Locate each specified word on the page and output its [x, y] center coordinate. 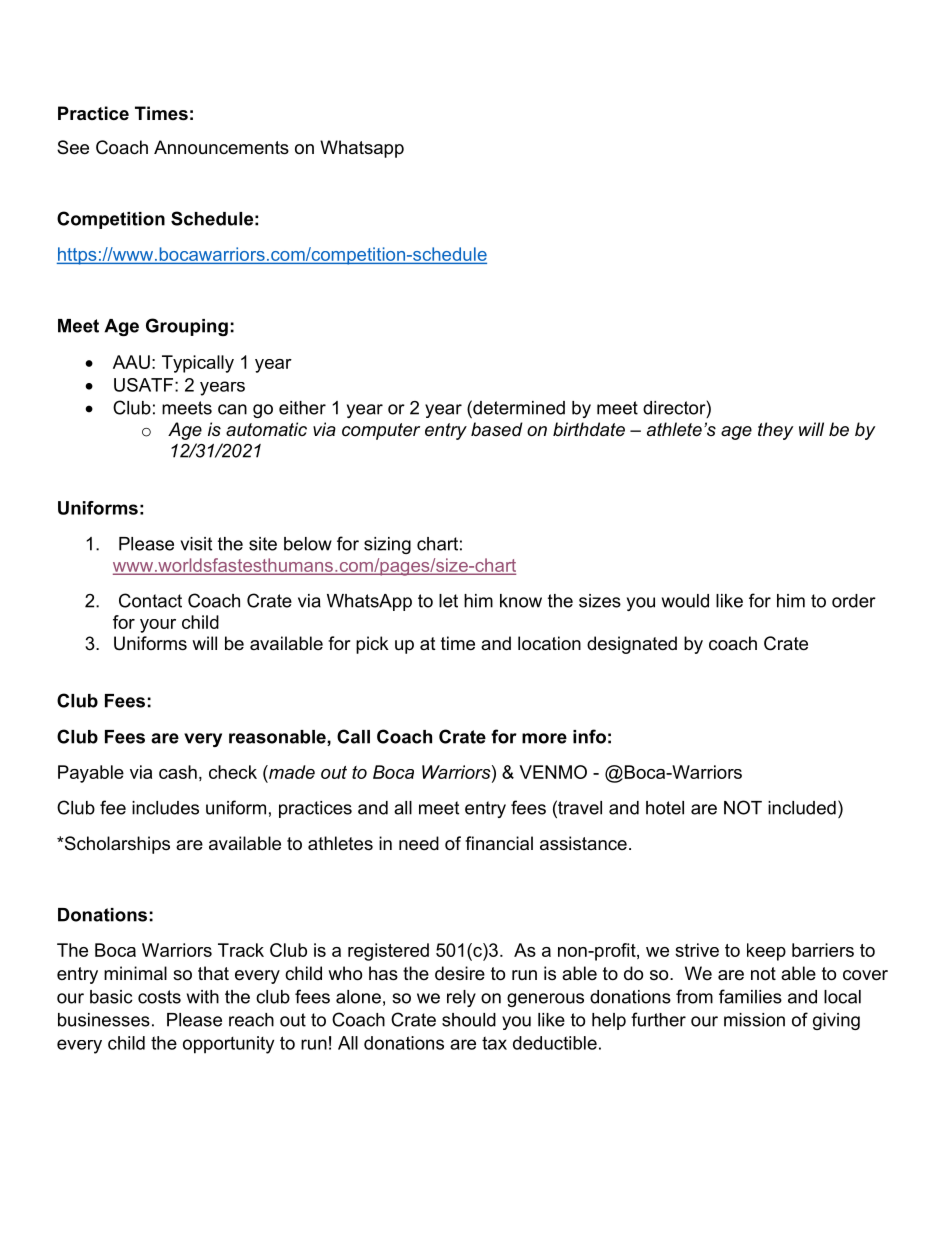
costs [159, 997]
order [854, 601]
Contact [150, 600]
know [521, 601]
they [775, 431]
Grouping [187, 327]
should [469, 1020]
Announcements [221, 147]
